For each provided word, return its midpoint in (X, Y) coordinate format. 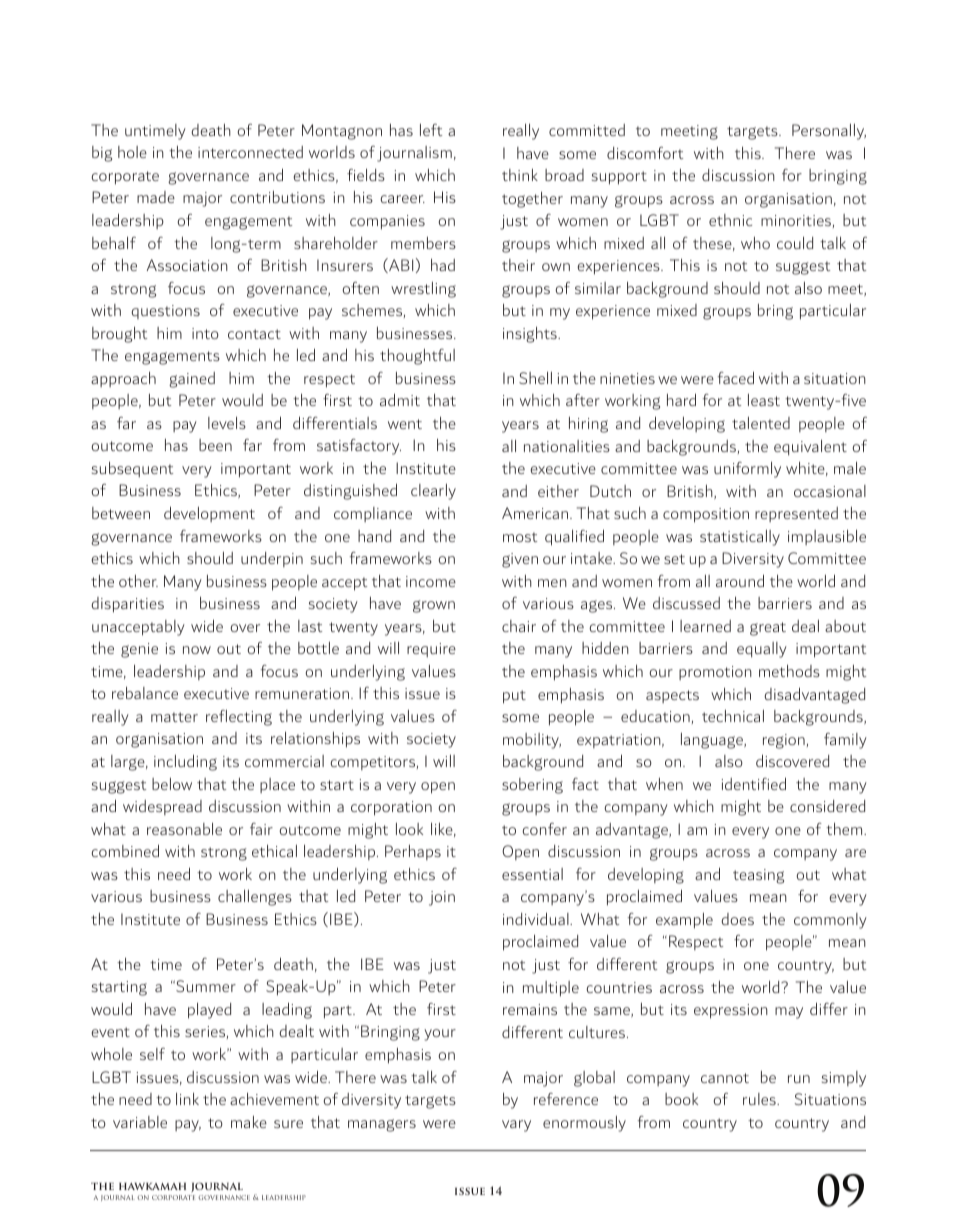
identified (754, 784)
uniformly (747, 470)
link (187, 1099)
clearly (433, 492)
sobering (532, 786)
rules (760, 1099)
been (215, 445)
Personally (829, 132)
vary (516, 1126)
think (520, 175)
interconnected (250, 152)
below (172, 784)
